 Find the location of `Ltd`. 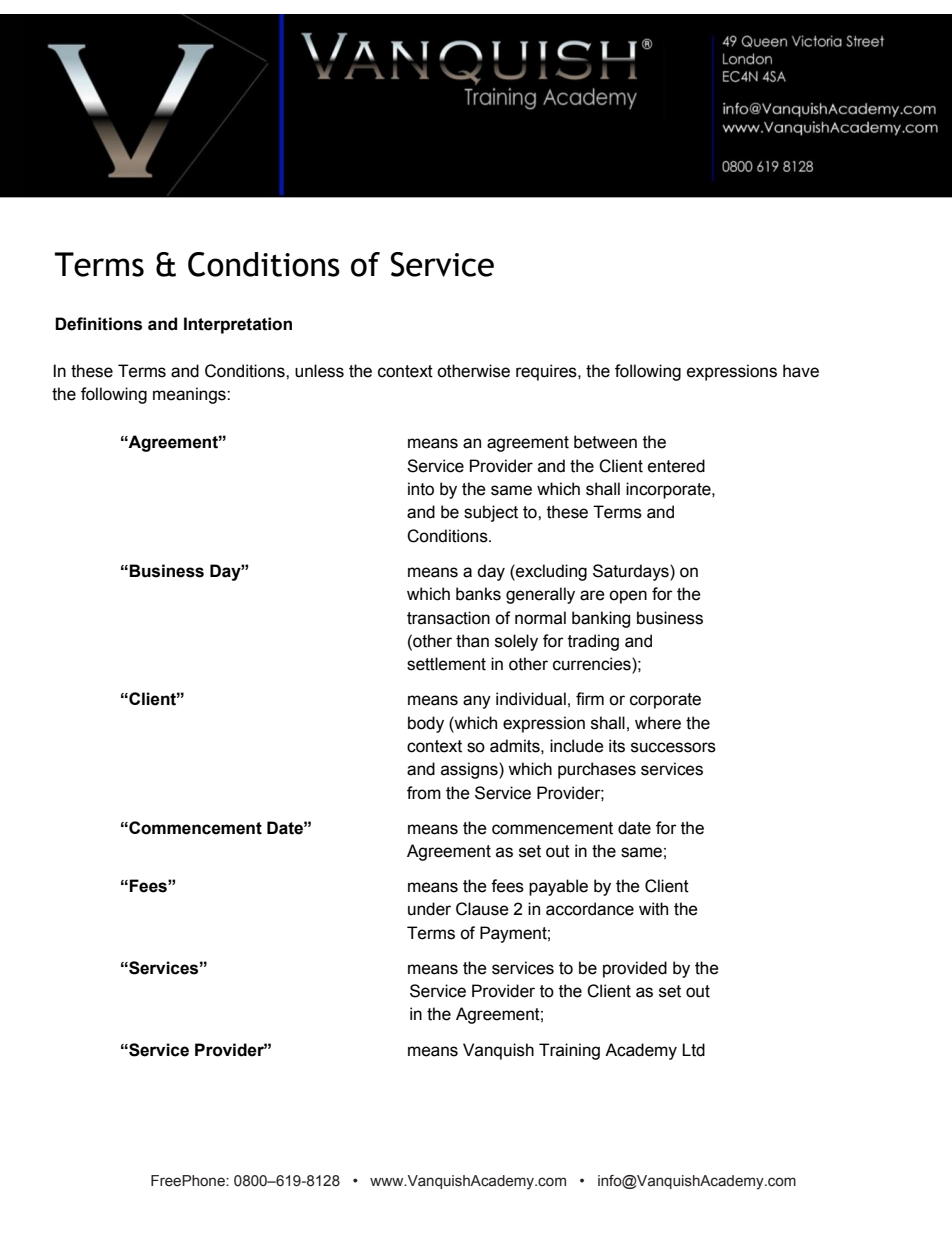

Ltd is located at coordinates (693, 1050).
